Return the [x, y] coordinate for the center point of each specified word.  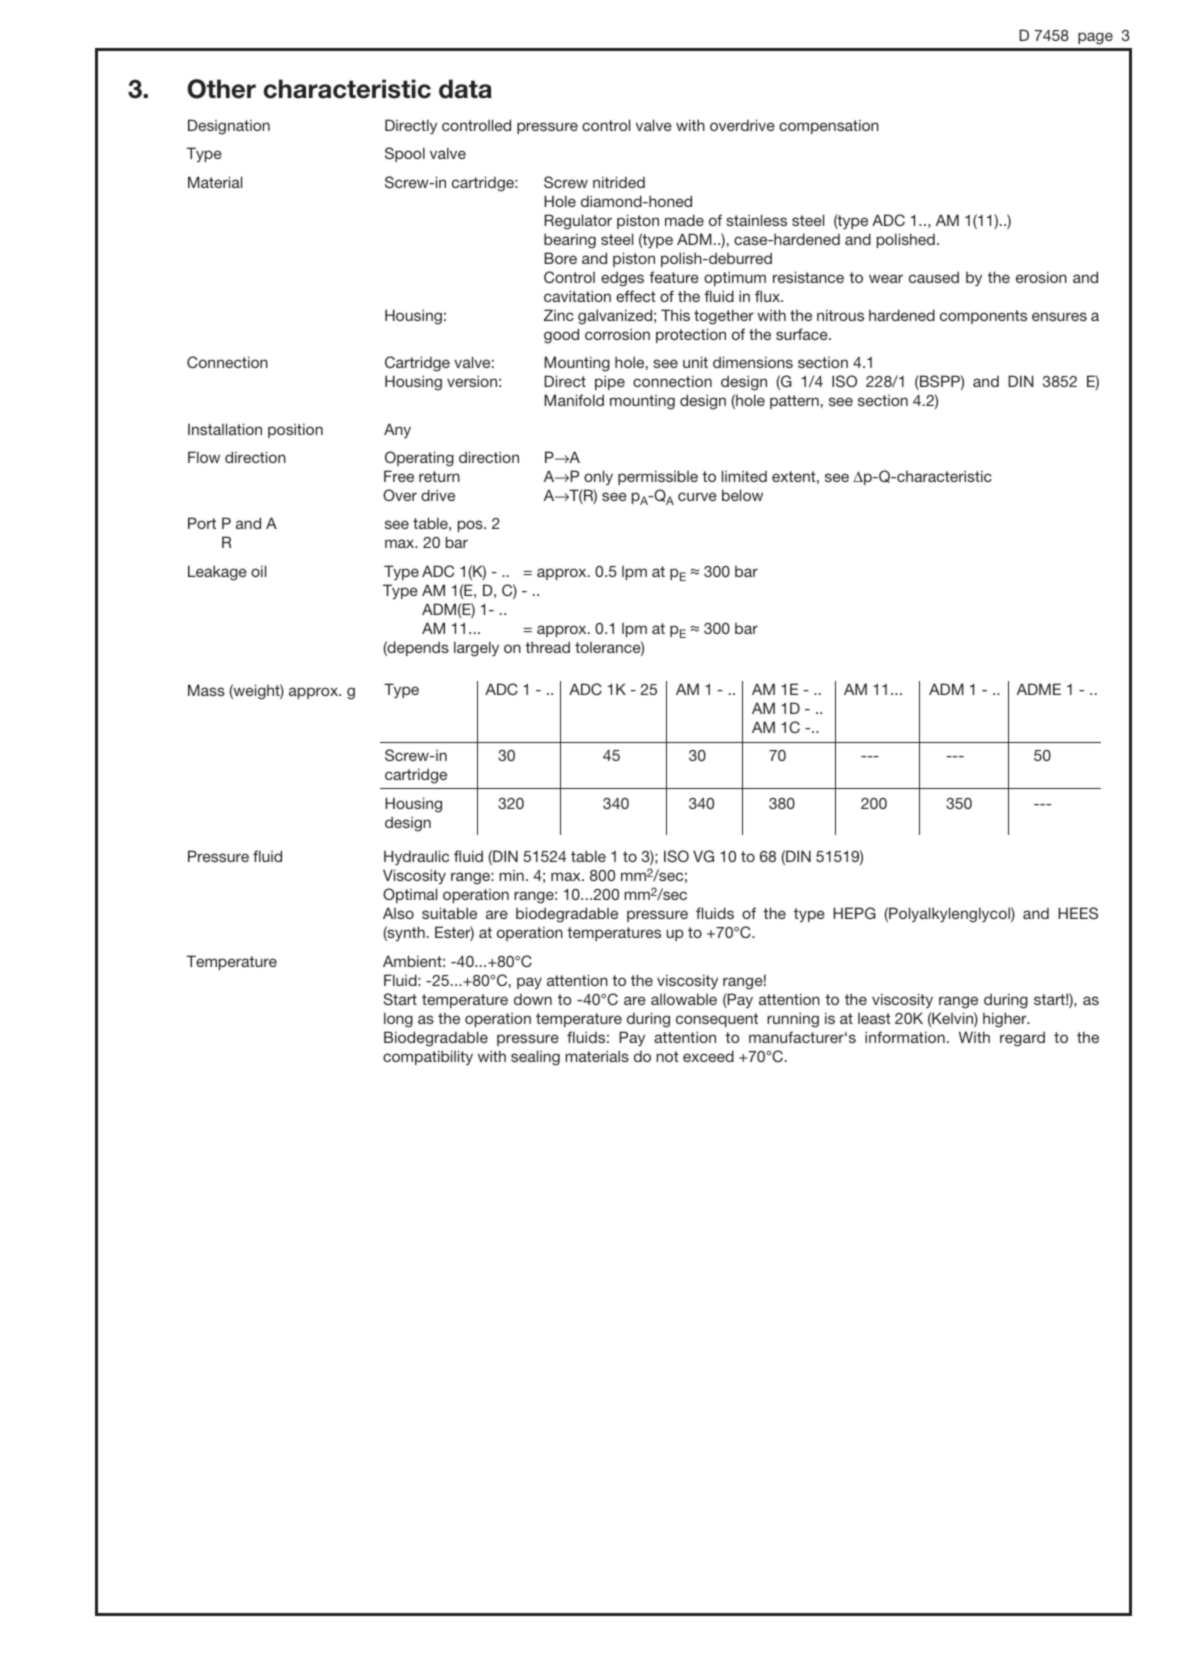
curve [697, 496]
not [667, 1056]
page [1095, 38]
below [742, 495]
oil [258, 571]
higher [1006, 1020]
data [465, 89]
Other [221, 89]
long [398, 1020]
